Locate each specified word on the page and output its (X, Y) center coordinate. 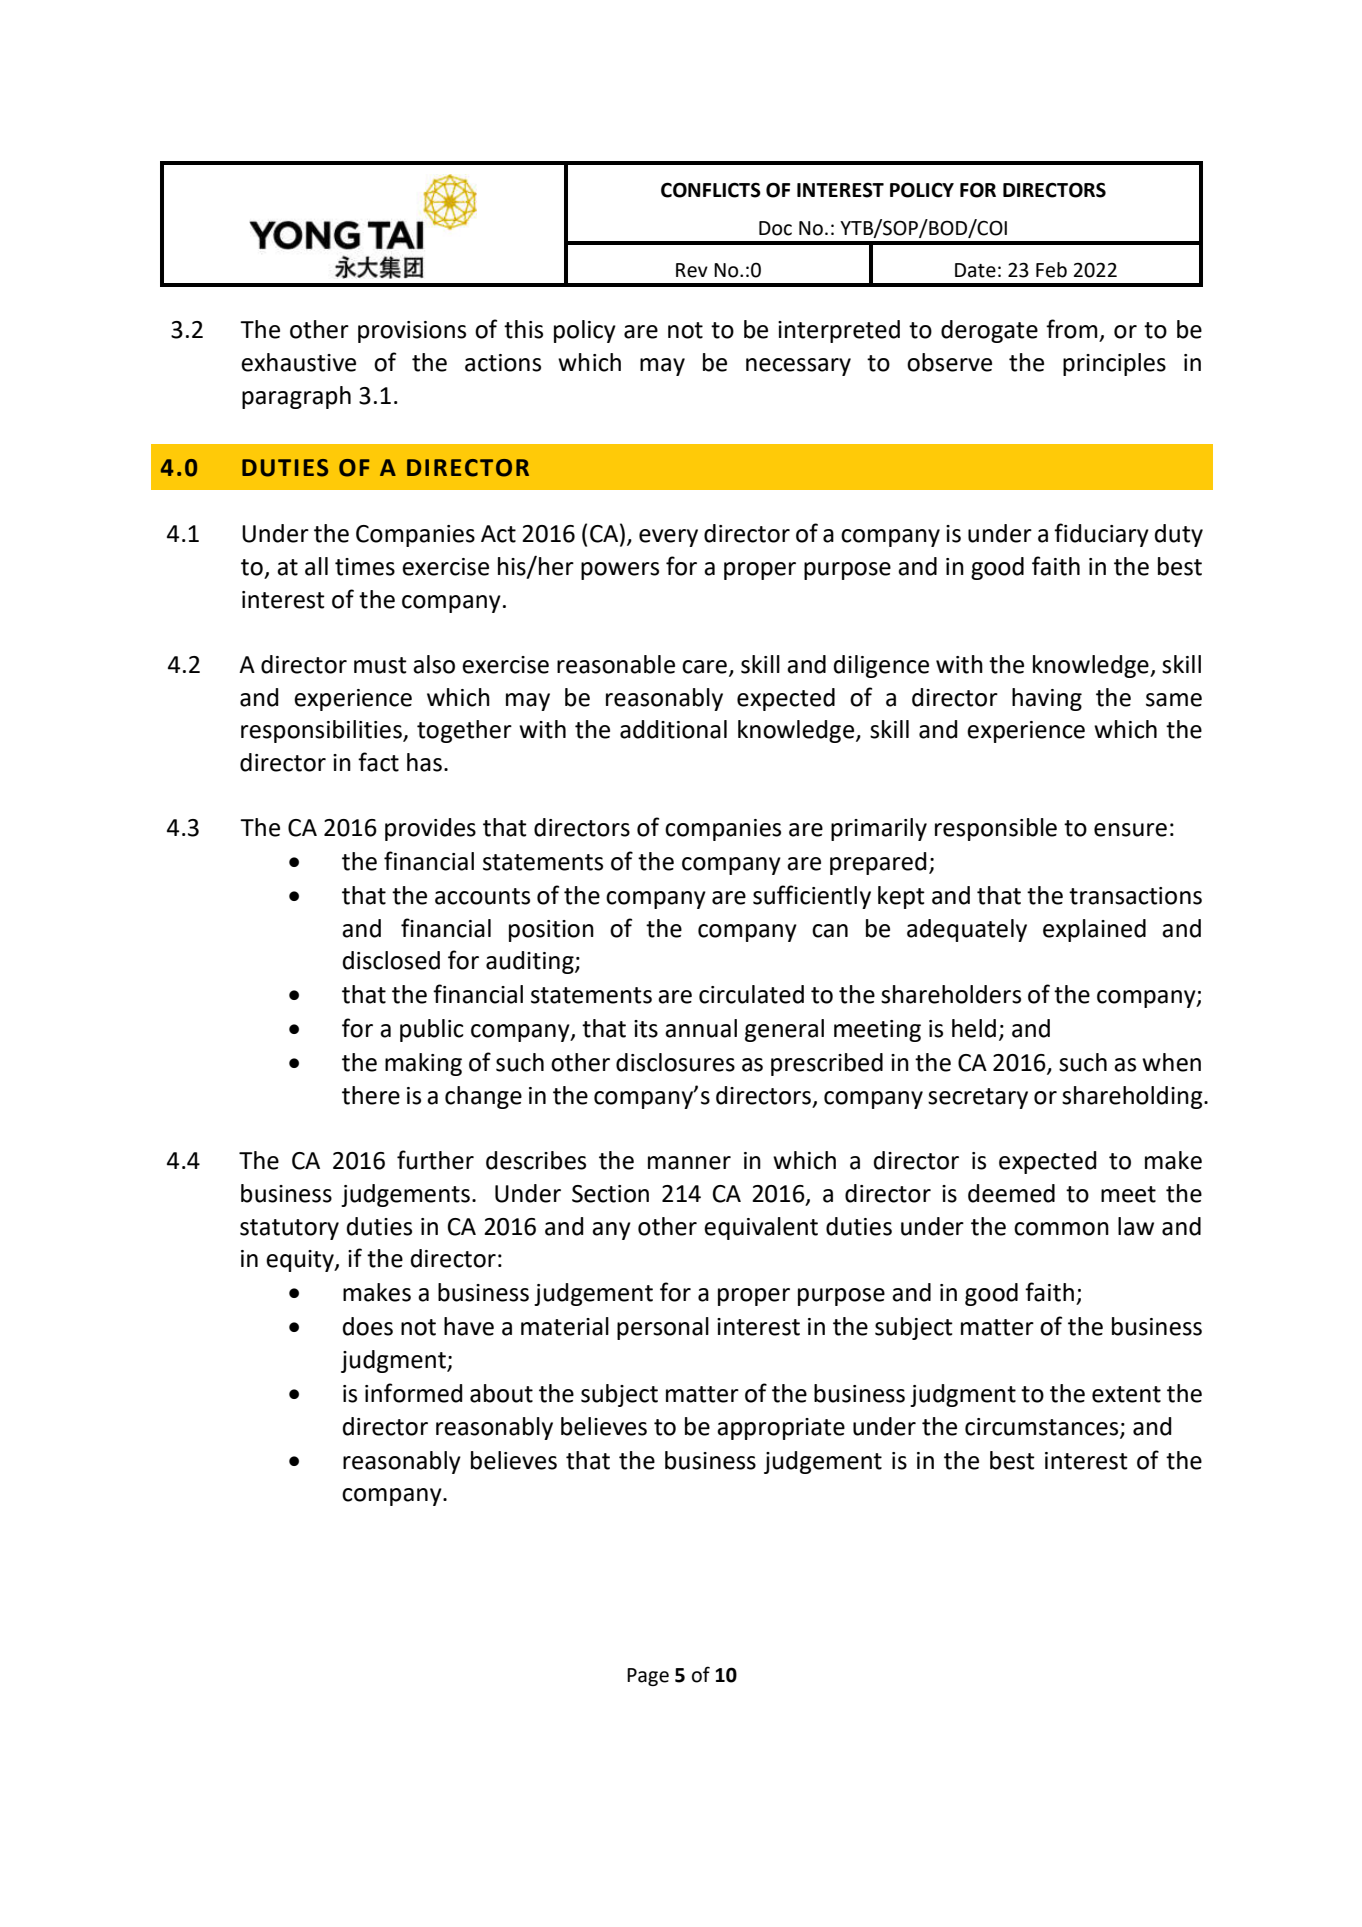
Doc (775, 228)
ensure (1130, 830)
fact (378, 762)
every (668, 538)
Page (648, 1677)
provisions (412, 332)
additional (673, 729)
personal (663, 1328)
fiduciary (1101, 535)
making (423, 1064)
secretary (978, 1098)
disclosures (675, 1062)
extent (1126, 1394)
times (365, 567)
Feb (1051, 270)
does (368, 1326)
